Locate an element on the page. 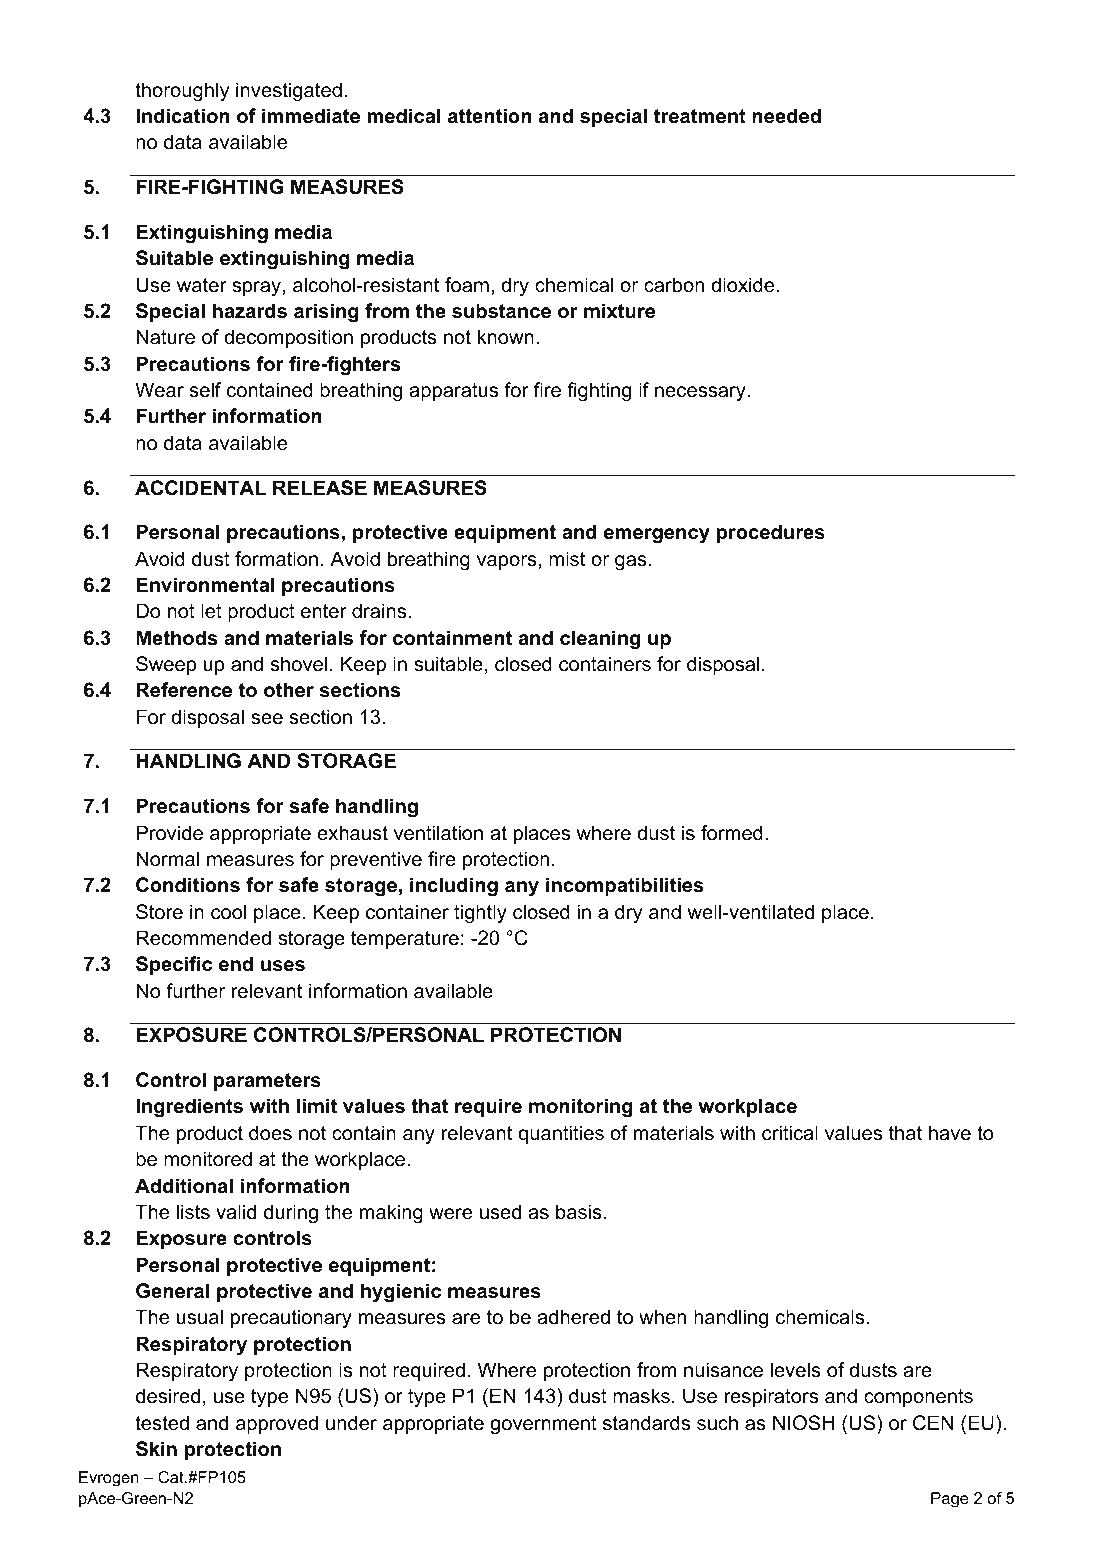 The height and width of the image is (1546, 1093). uses is located at coordinates (283, 966).
